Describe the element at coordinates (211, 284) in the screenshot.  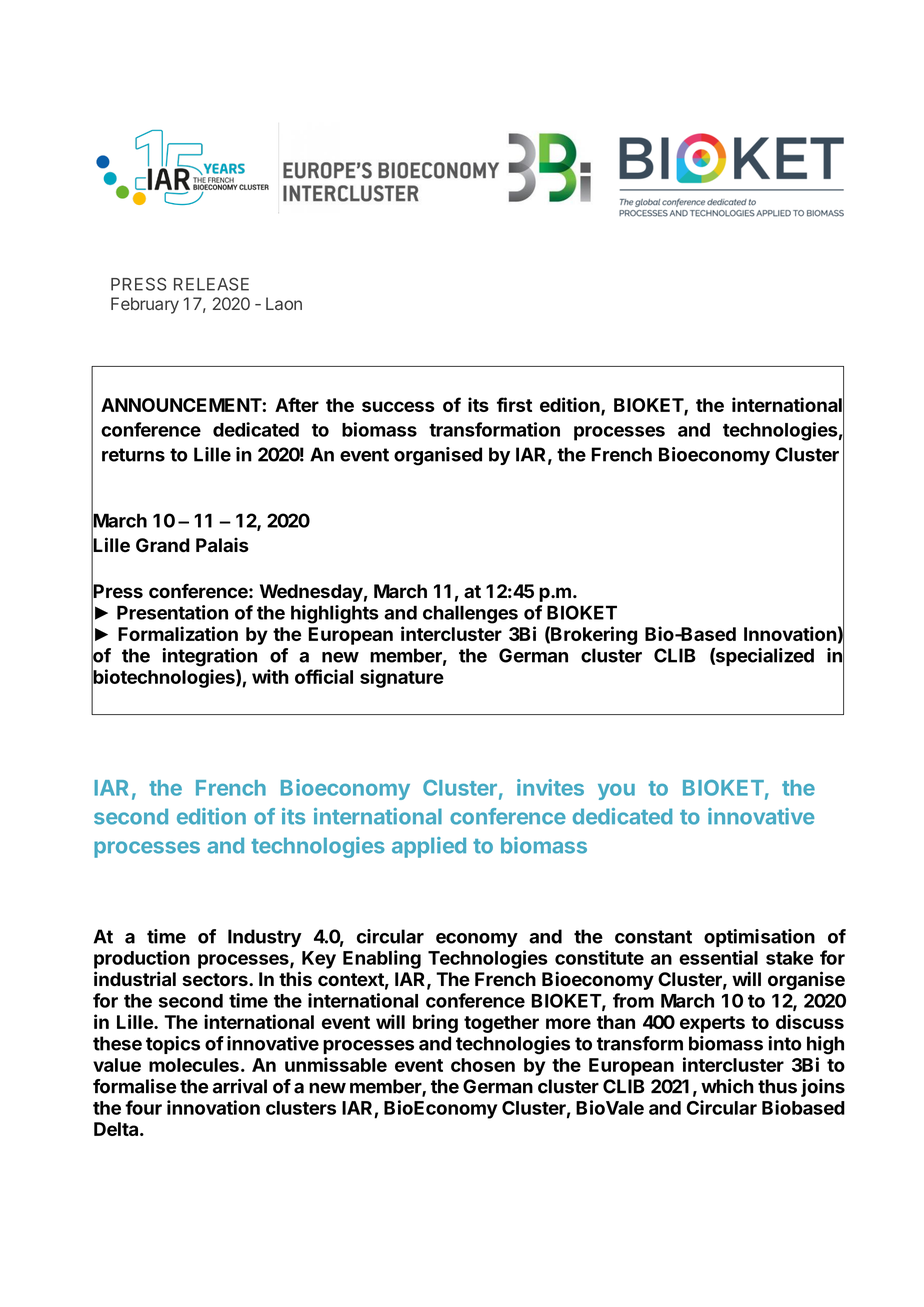
I see `RELEASE` at that location.
